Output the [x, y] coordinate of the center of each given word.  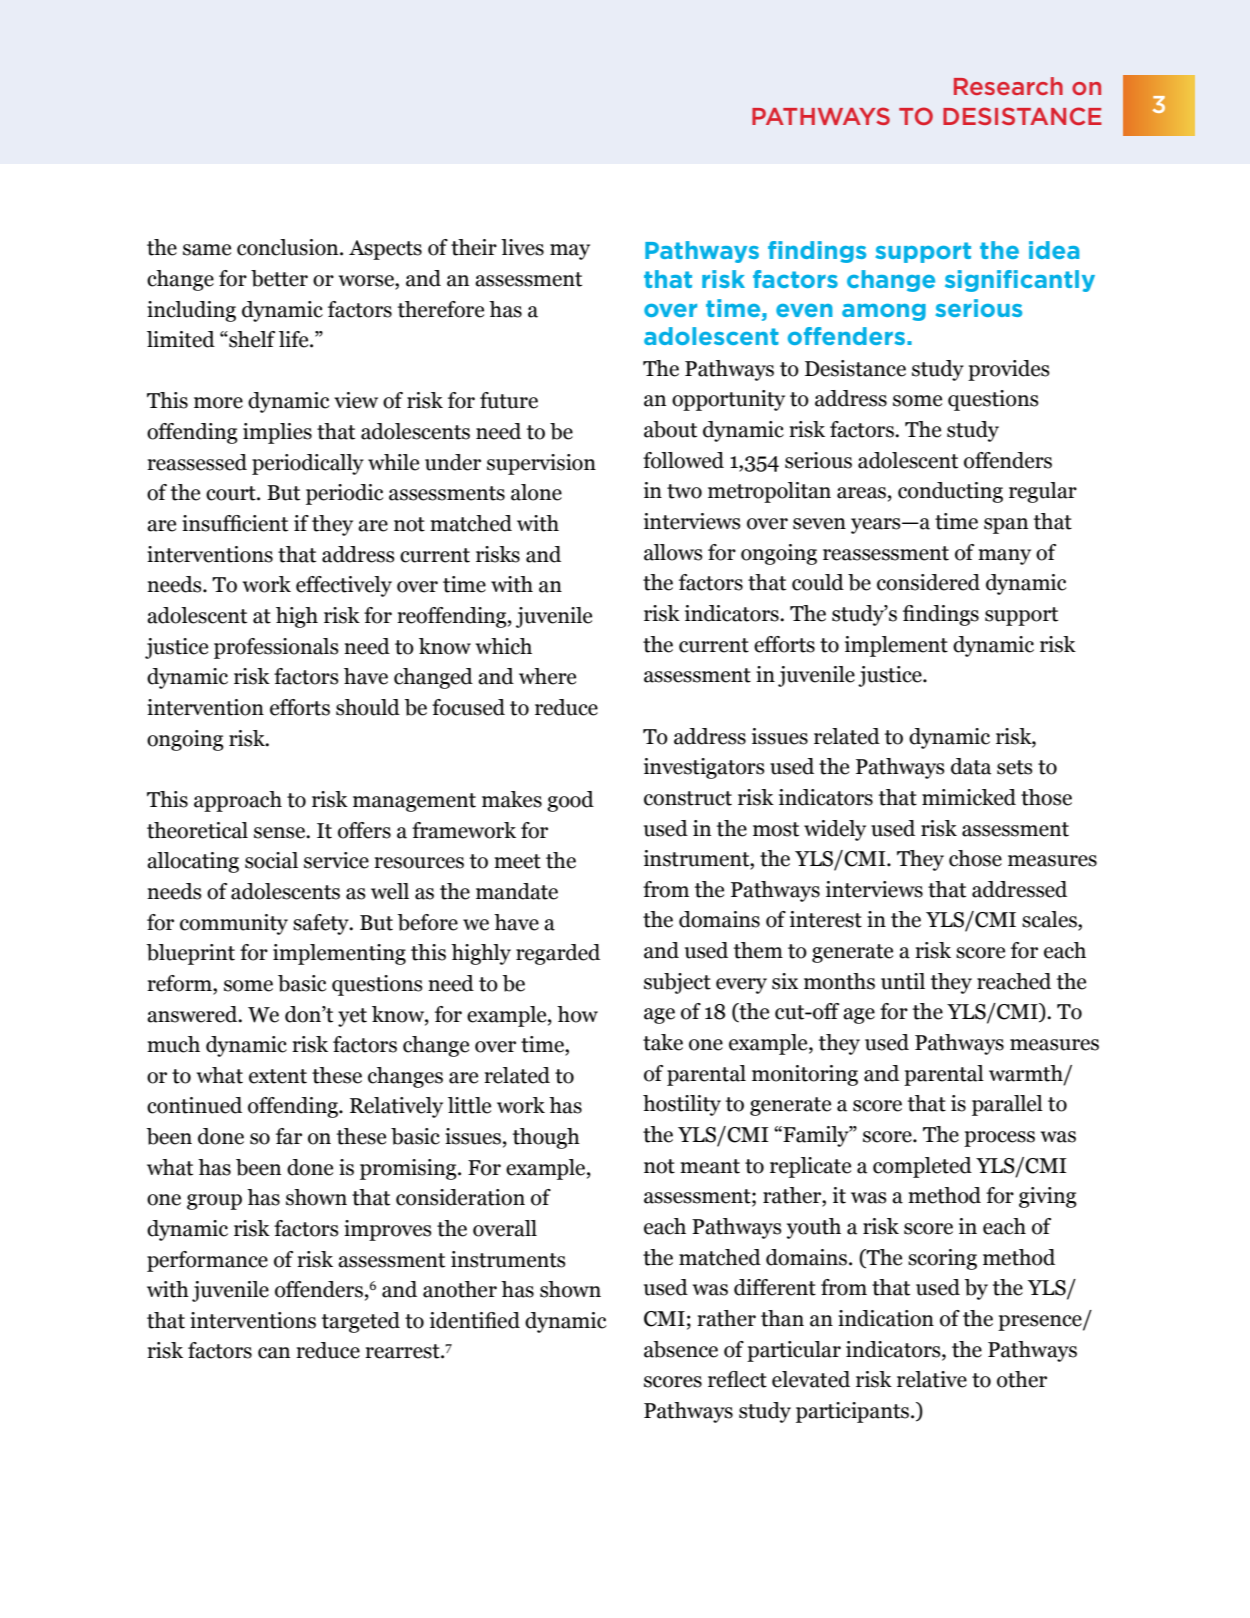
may [570, 252]
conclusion [289, 247]
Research [1008, 86]
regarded [558, 954]
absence [681, 1349]
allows [673, 552]
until [903, 981]
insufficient [235, 523]
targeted [361, 1322]
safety [322, 924]
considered [928, 582]
